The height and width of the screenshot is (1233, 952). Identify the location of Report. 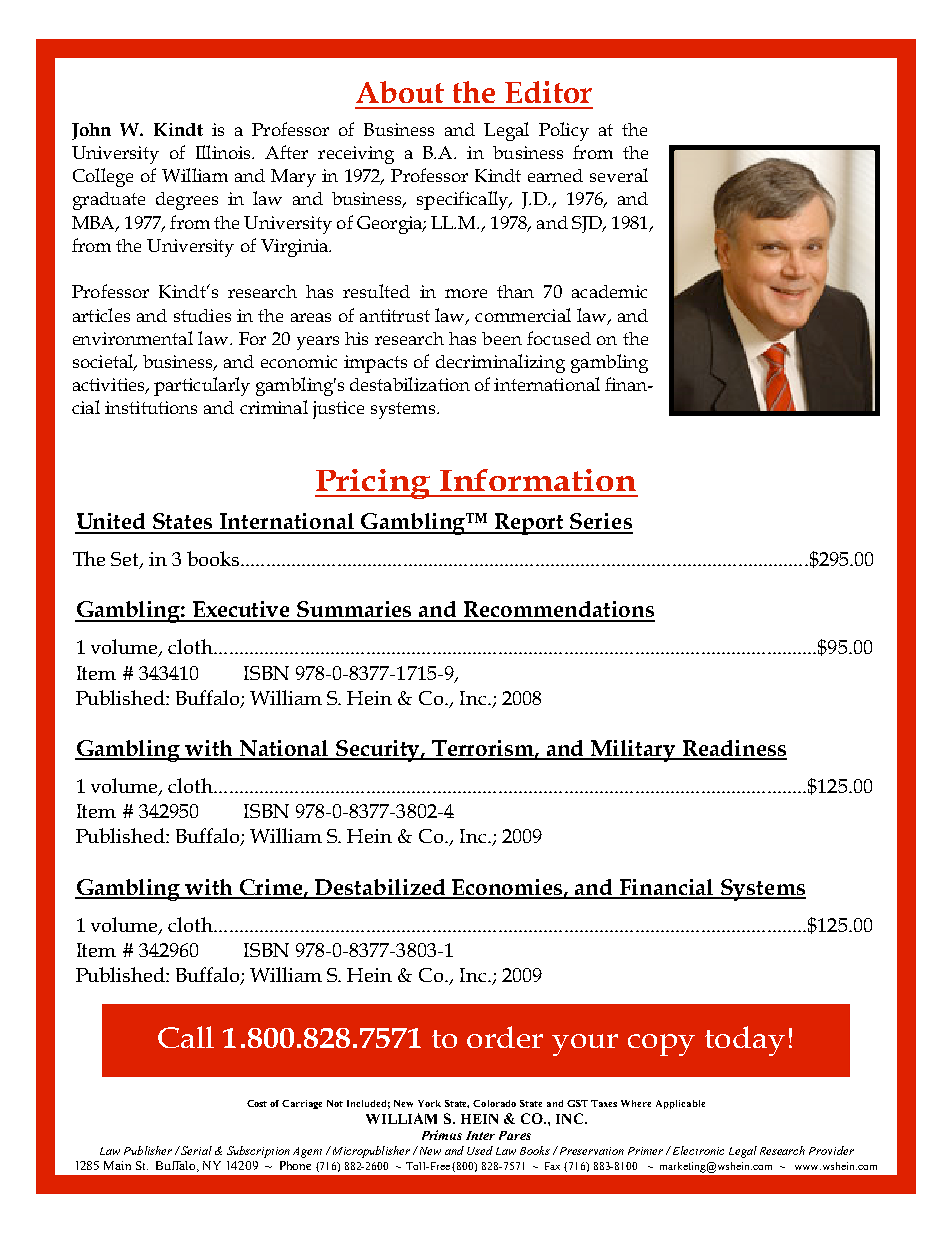
(530, 524).
